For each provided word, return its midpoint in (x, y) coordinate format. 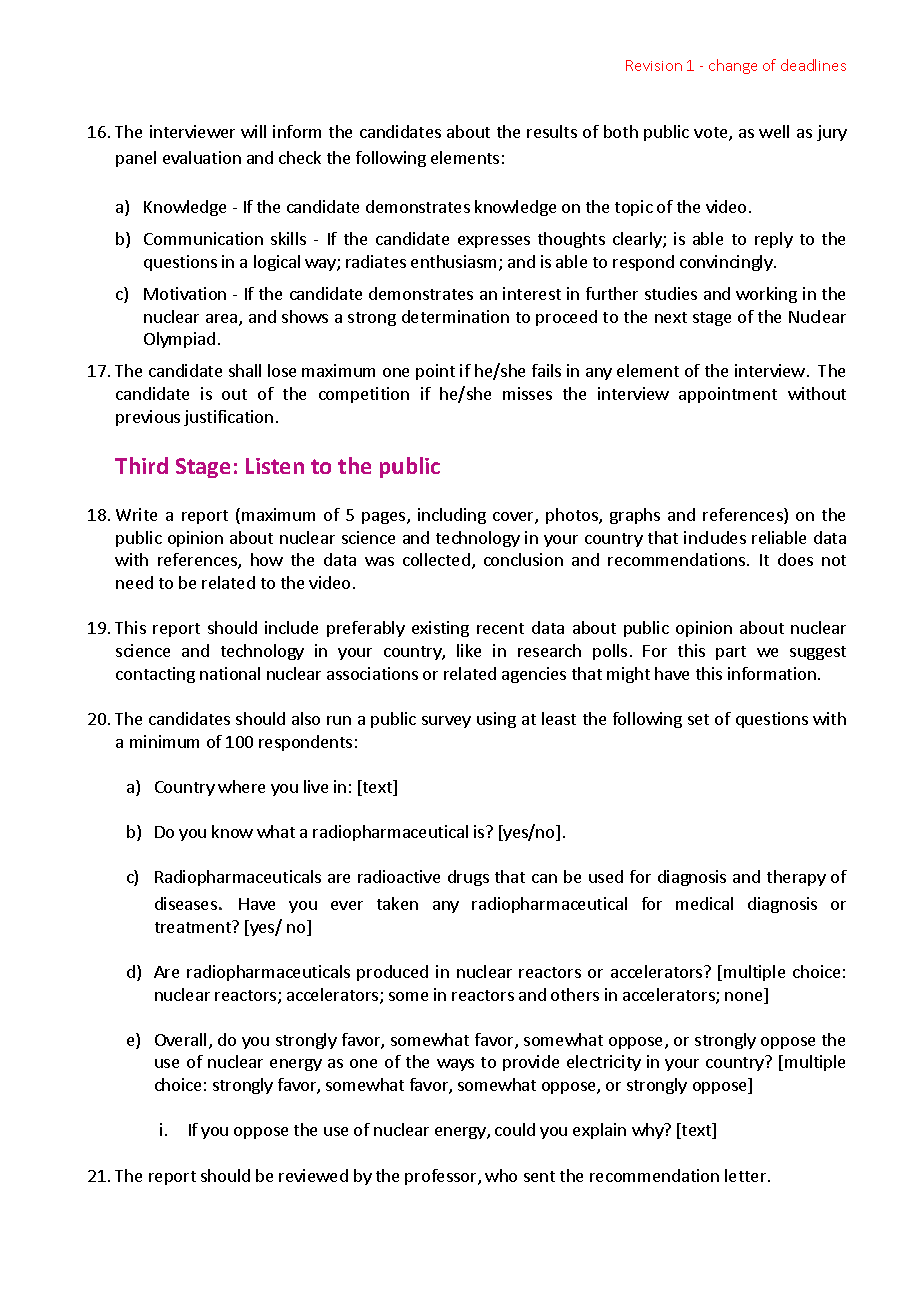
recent (500, 628)
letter (747, 1175)
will (253, 131)
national (230, 673)
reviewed (313, 1175)
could (515, 1129)
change (733, 66)
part (731, 653)
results (552, 131)
